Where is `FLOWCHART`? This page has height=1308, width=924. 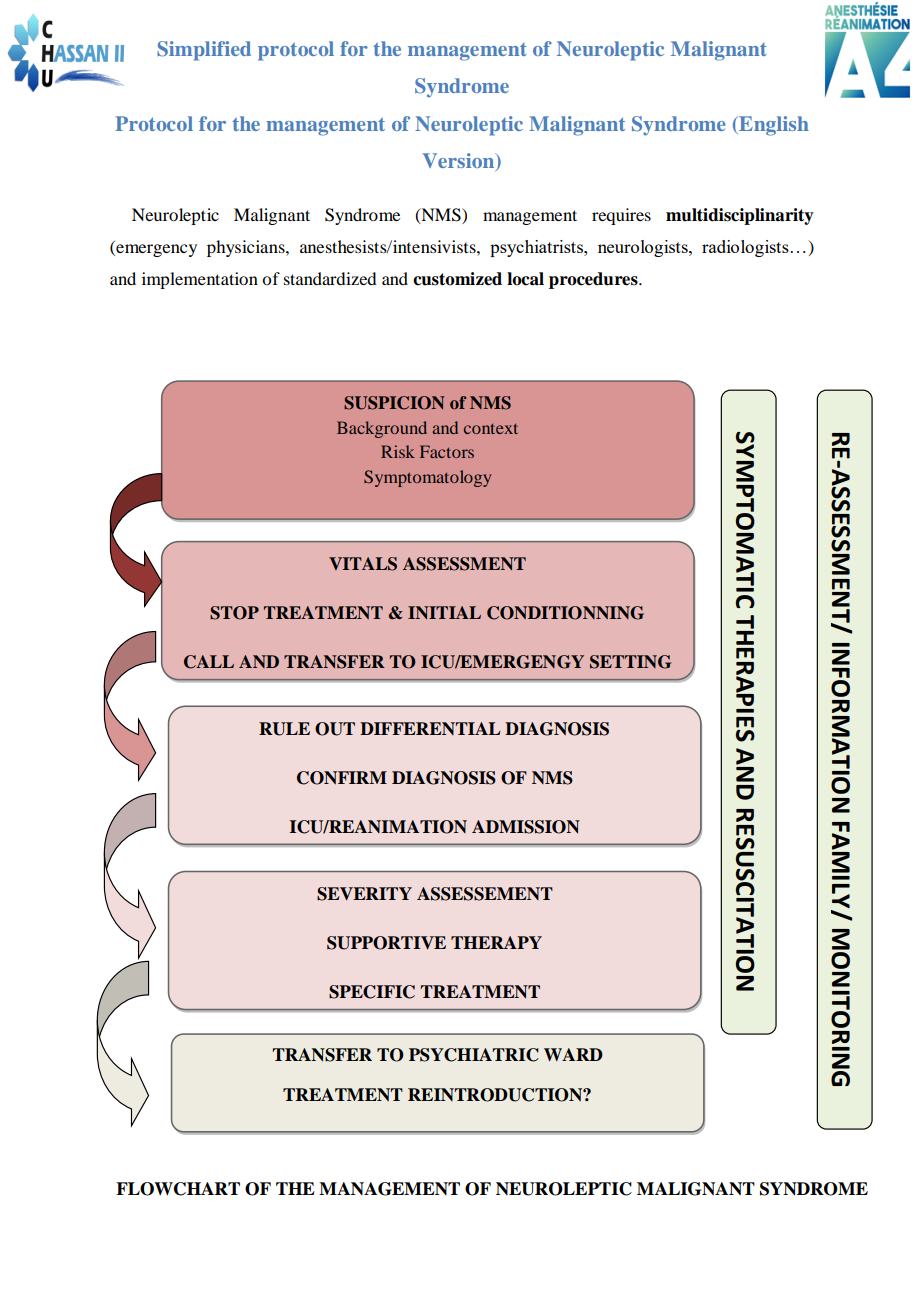 FLOWCHART is located at coordinates (178, 1189).
